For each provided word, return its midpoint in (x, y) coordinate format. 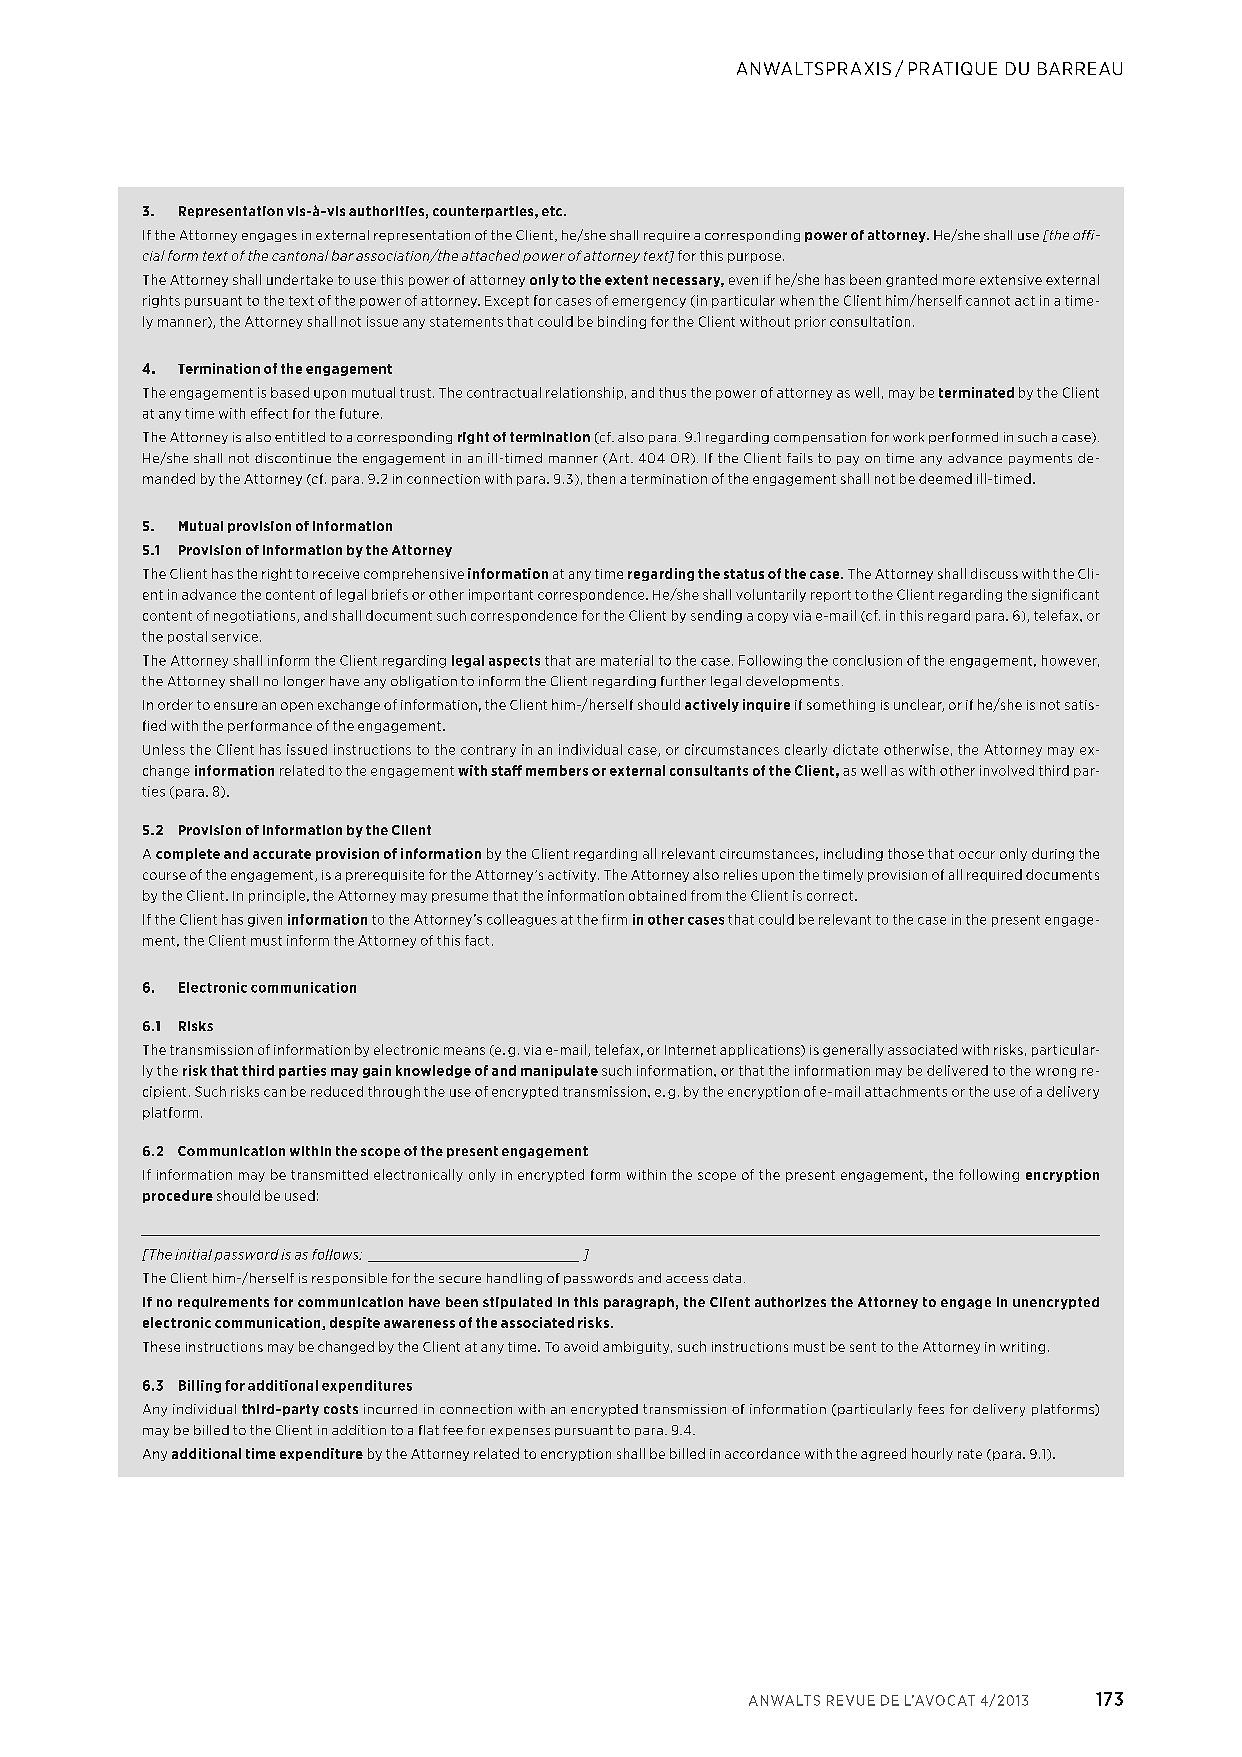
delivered (957, 1070)
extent (626, 280)
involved (1007, 770)
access (687, 1279)
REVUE (851, 1700)
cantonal (300, 255)
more (959, 281)
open (297, 707)
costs (341, 1409)
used (300, 1195)
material (627, 660)
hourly (932, 1454)
